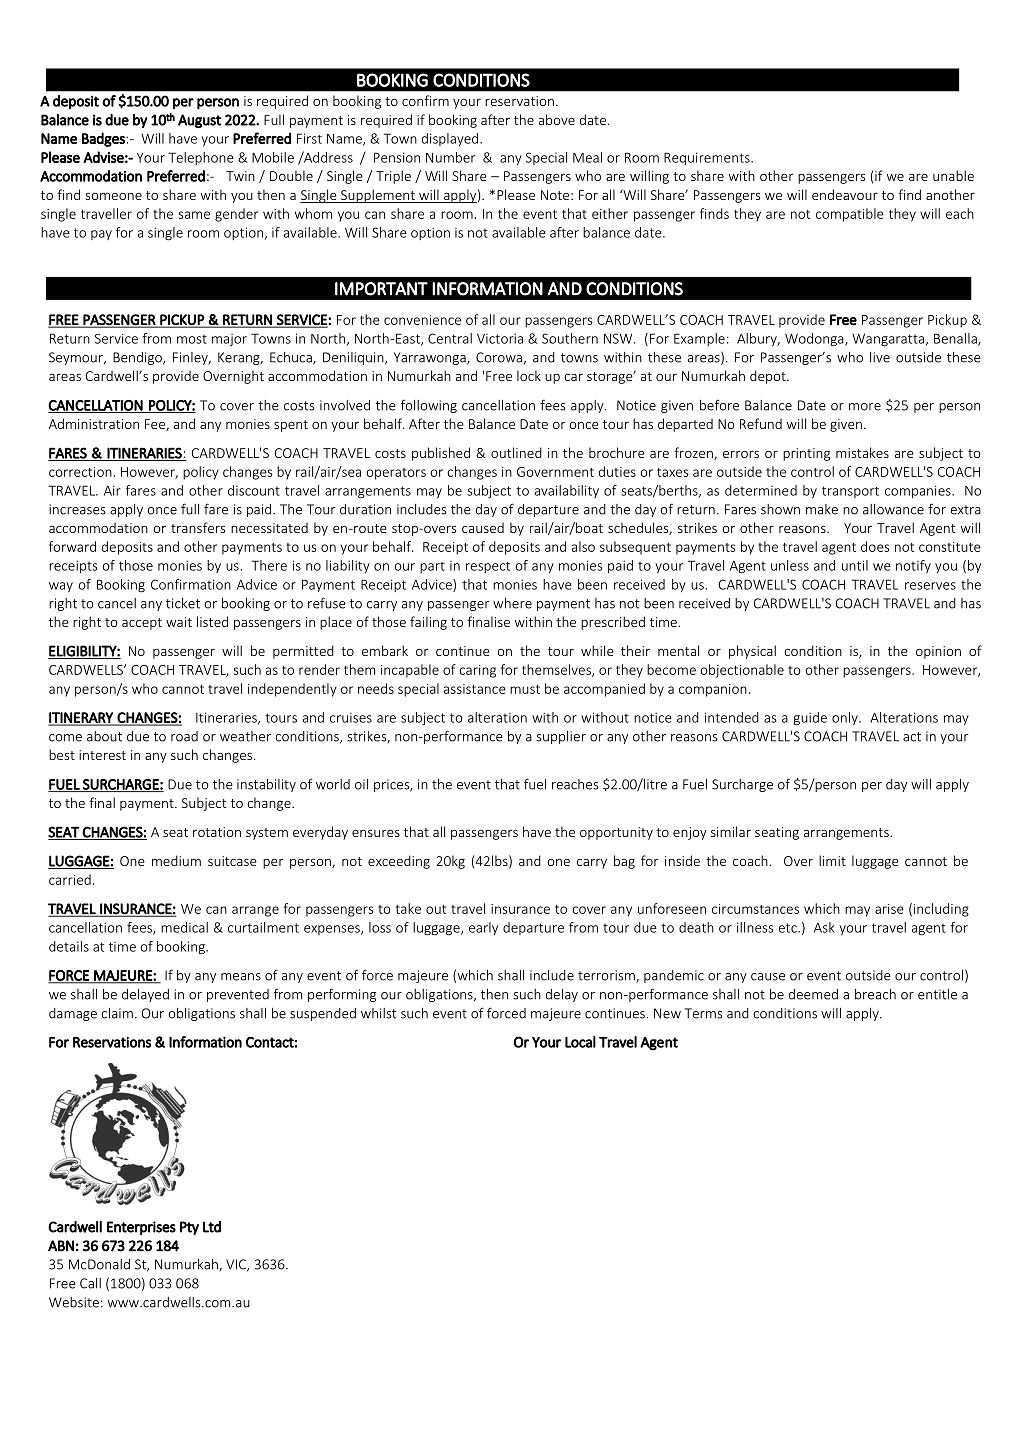  I want to click on rotation, so click(217, 832).
